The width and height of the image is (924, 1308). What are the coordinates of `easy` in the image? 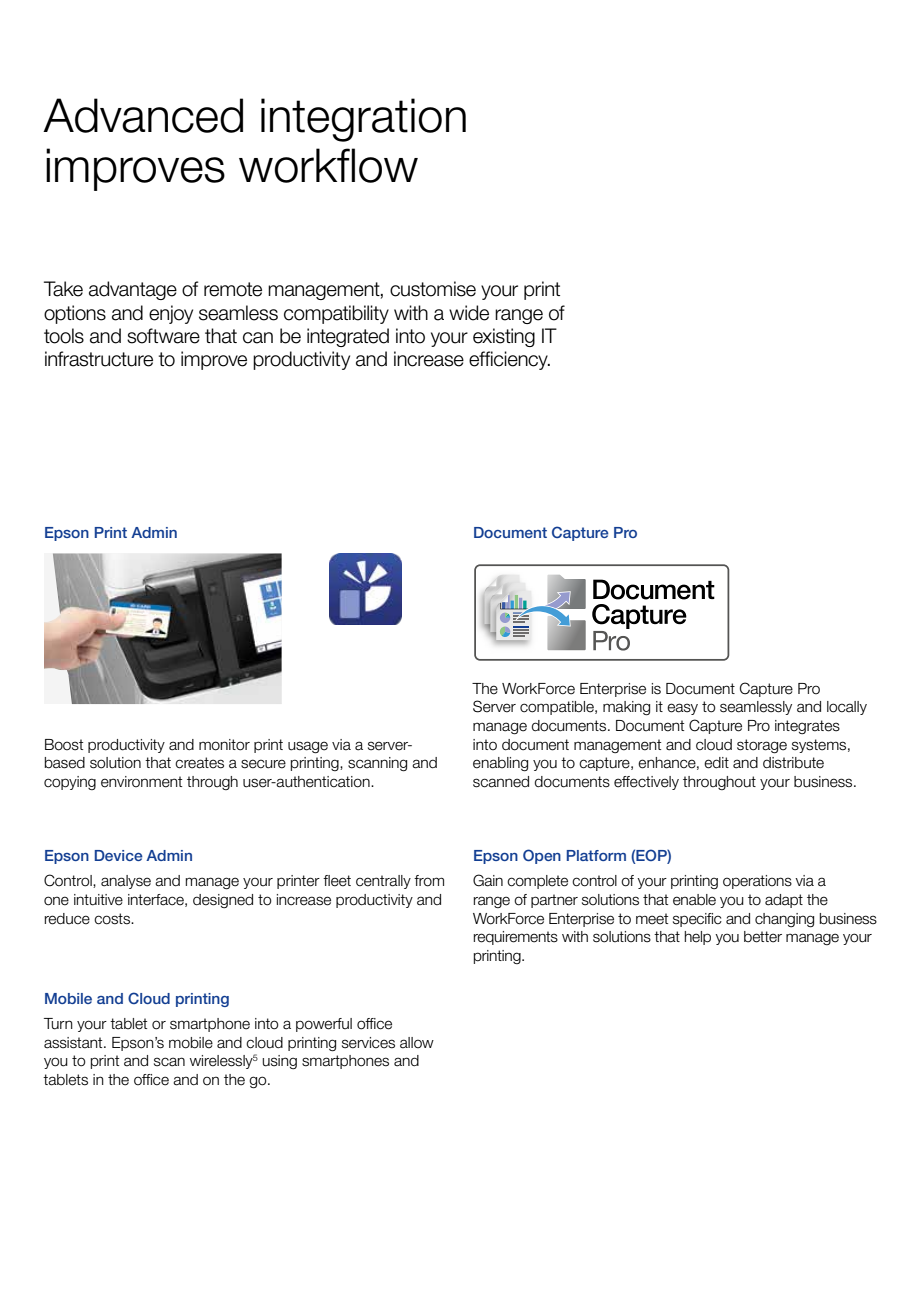 It's located at (682, 709).
